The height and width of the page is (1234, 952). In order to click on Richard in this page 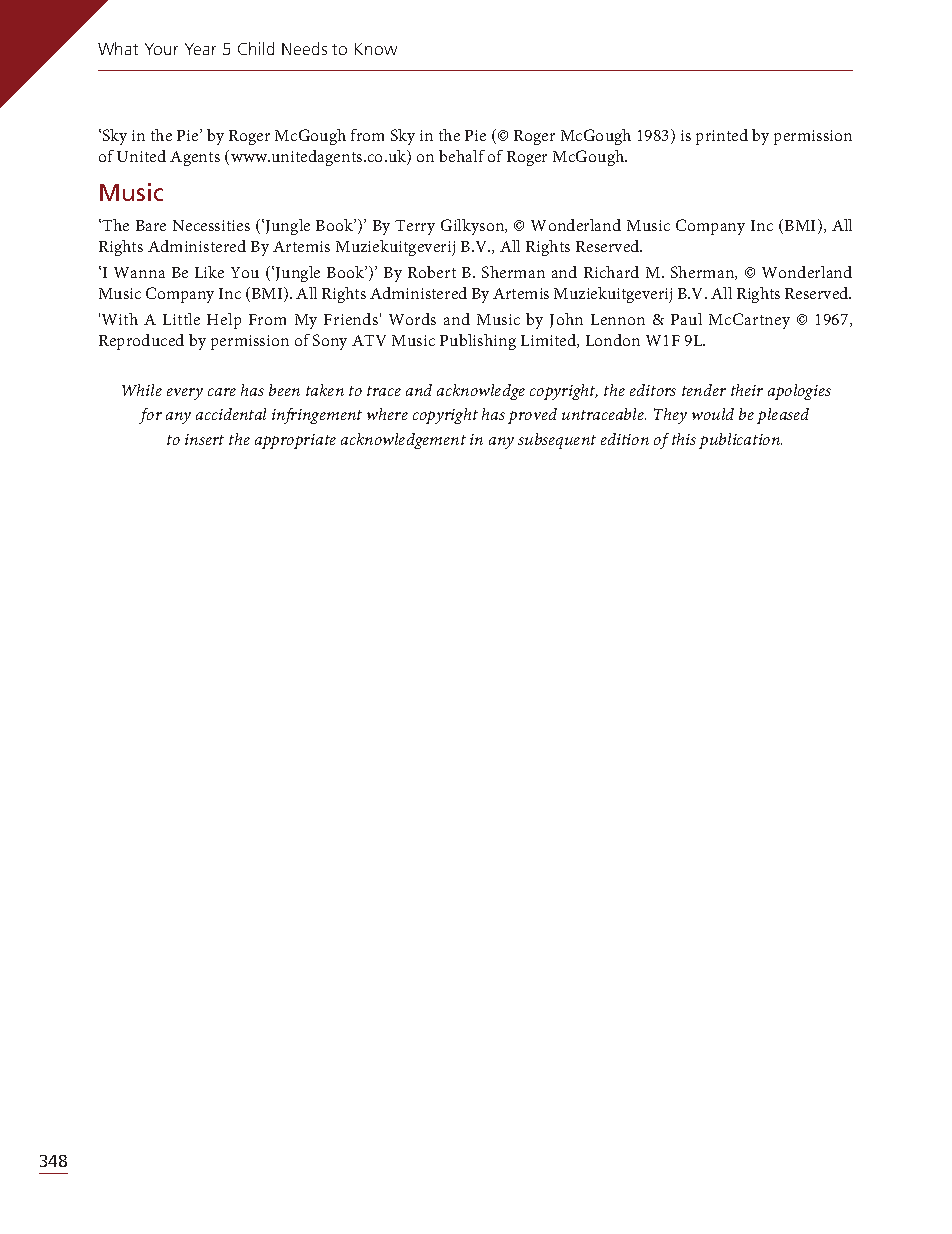, I will do `click(611, 272)`.
